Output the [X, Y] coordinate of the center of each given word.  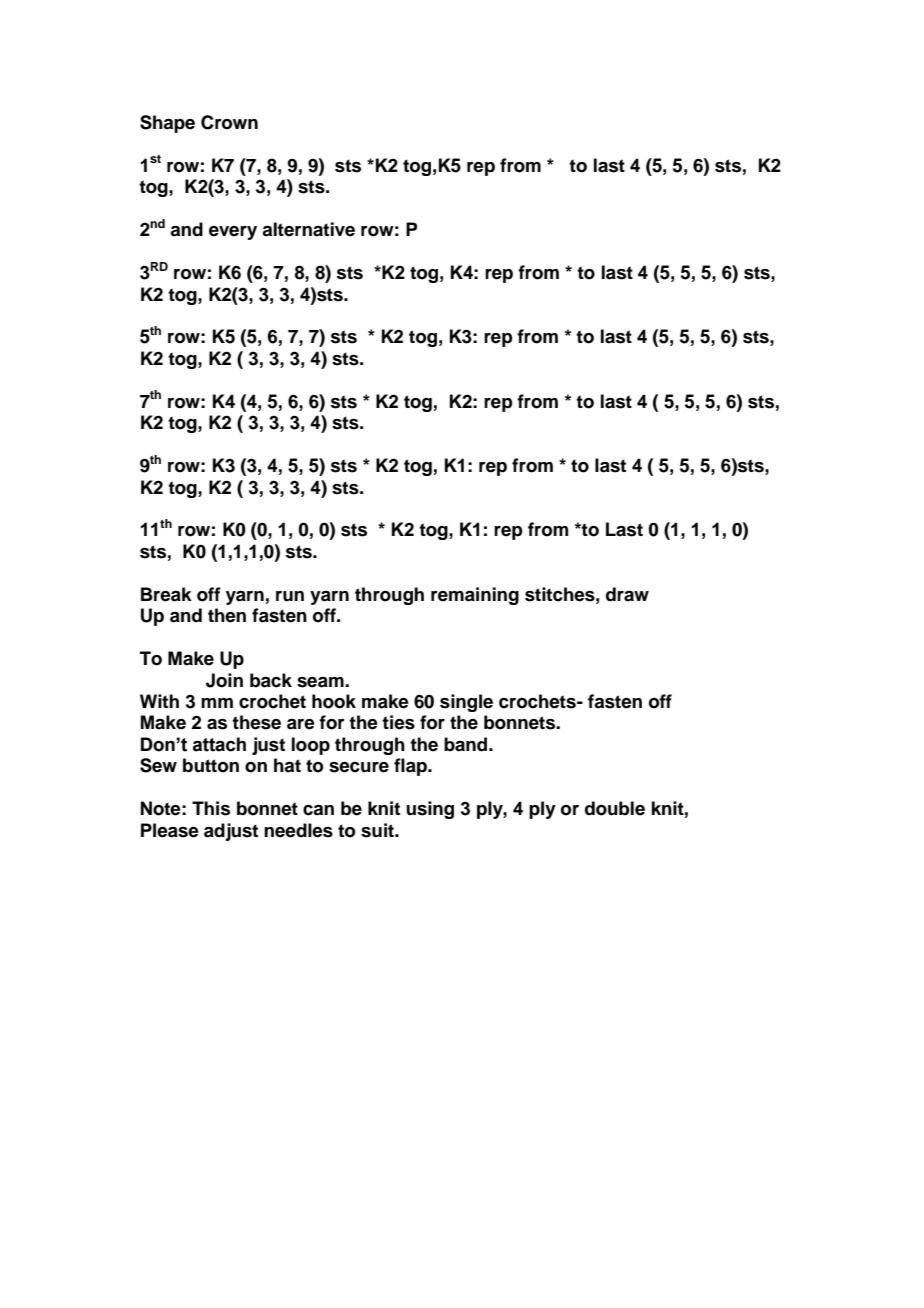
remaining [475, 596]
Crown [229, 122]
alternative [308, 229]
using [430, 810]
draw [627, 594]
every [233, 233]
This [211, 808]
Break [166, 594]
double [615, 808]
